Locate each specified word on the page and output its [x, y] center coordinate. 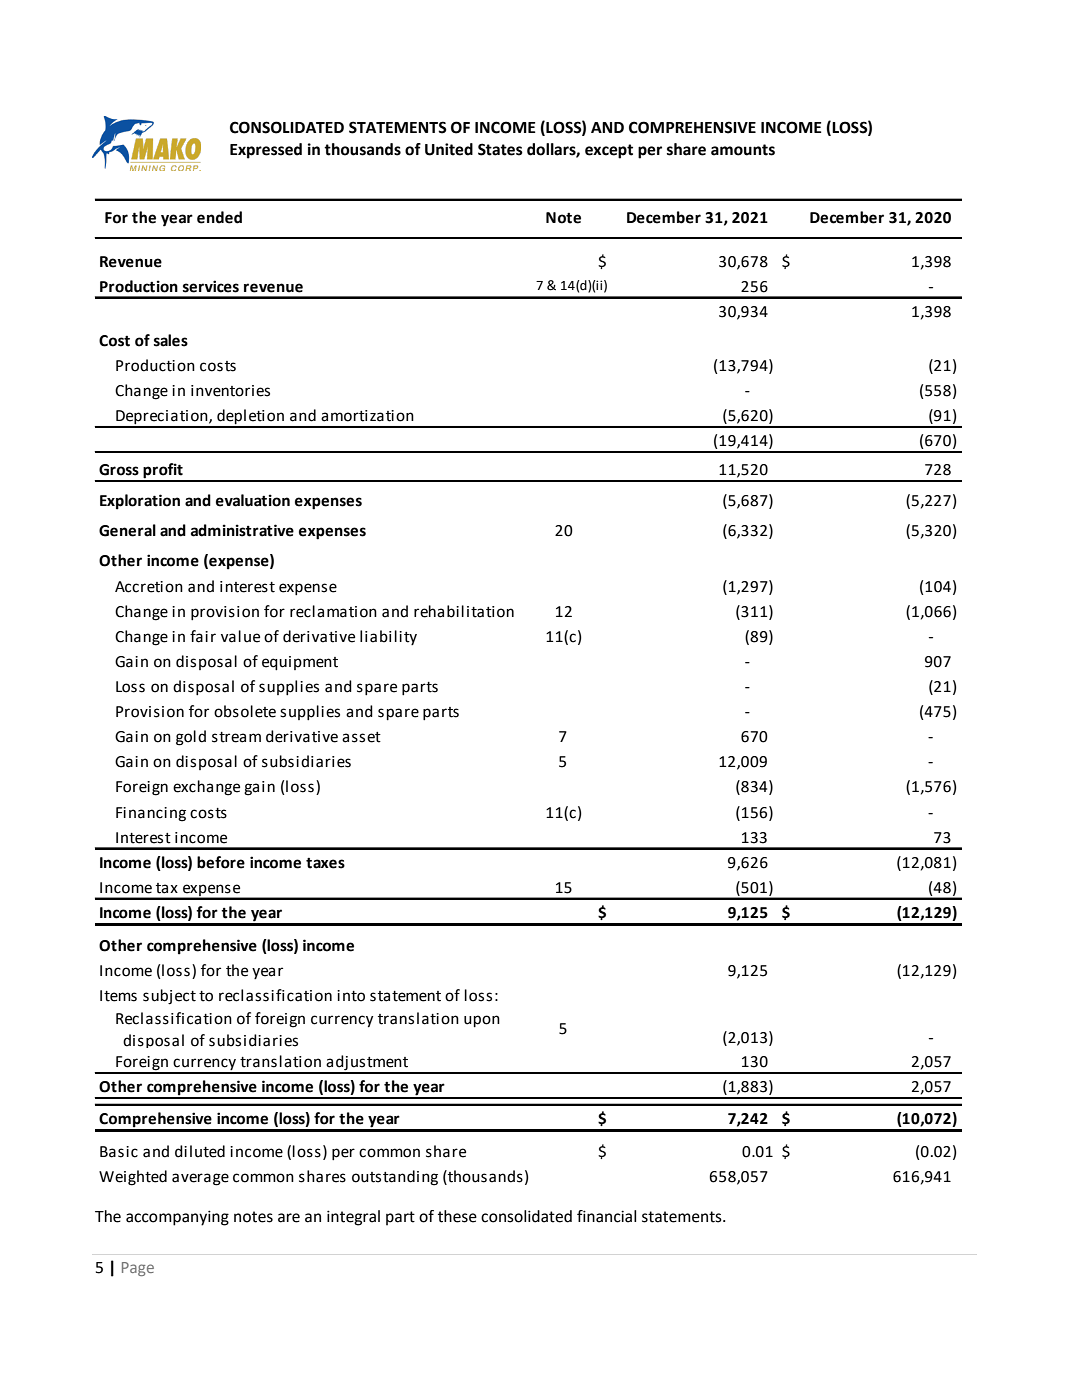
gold [191, 738]
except [609, 151]
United [449, 149]
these [457, 1216]
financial [606, 1216]
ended [219, 217]
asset [361, 737]
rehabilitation [464, 611]
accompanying [177, 1218]
